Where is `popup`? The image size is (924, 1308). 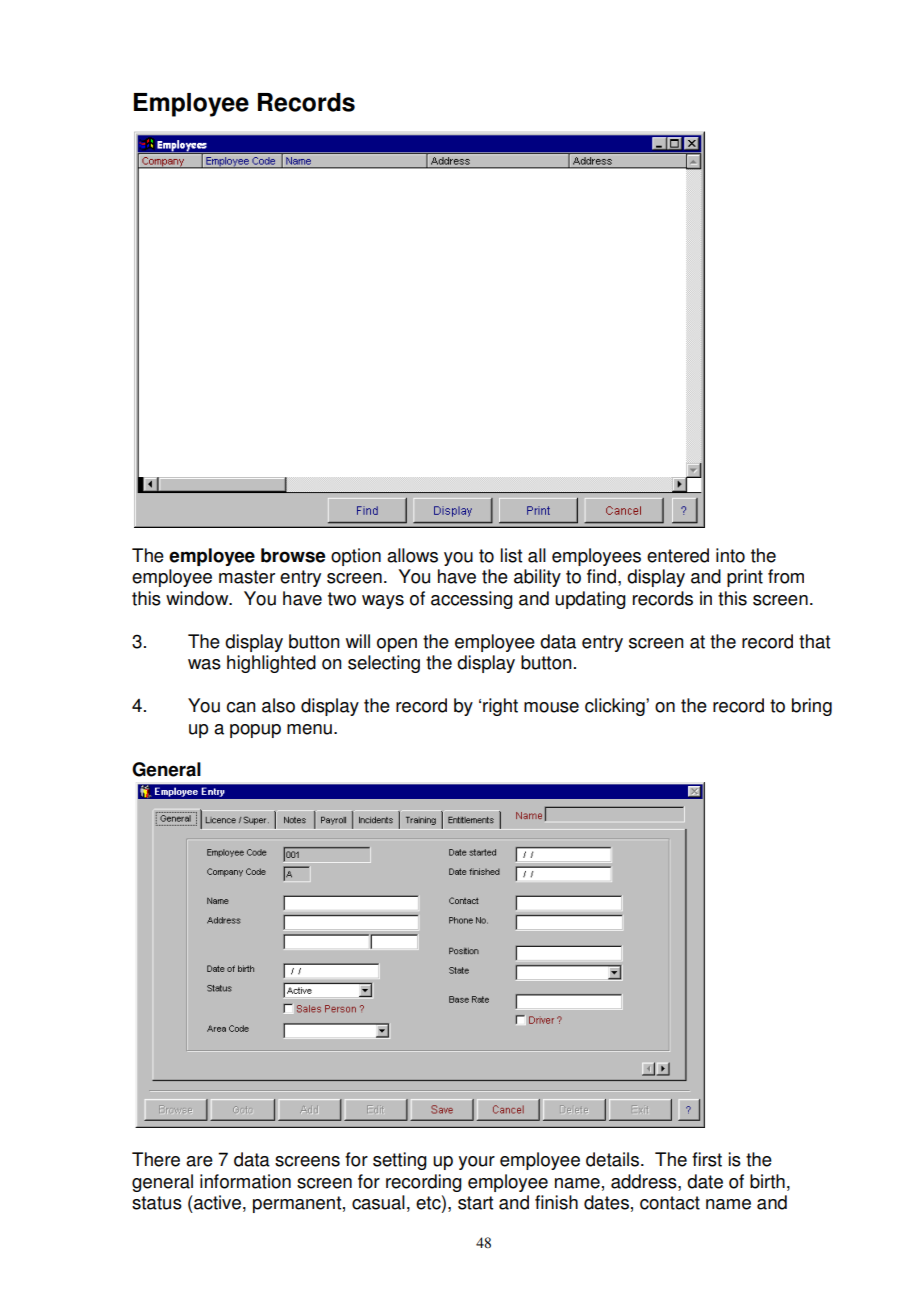
popup is located at coordinates (255, 731).
